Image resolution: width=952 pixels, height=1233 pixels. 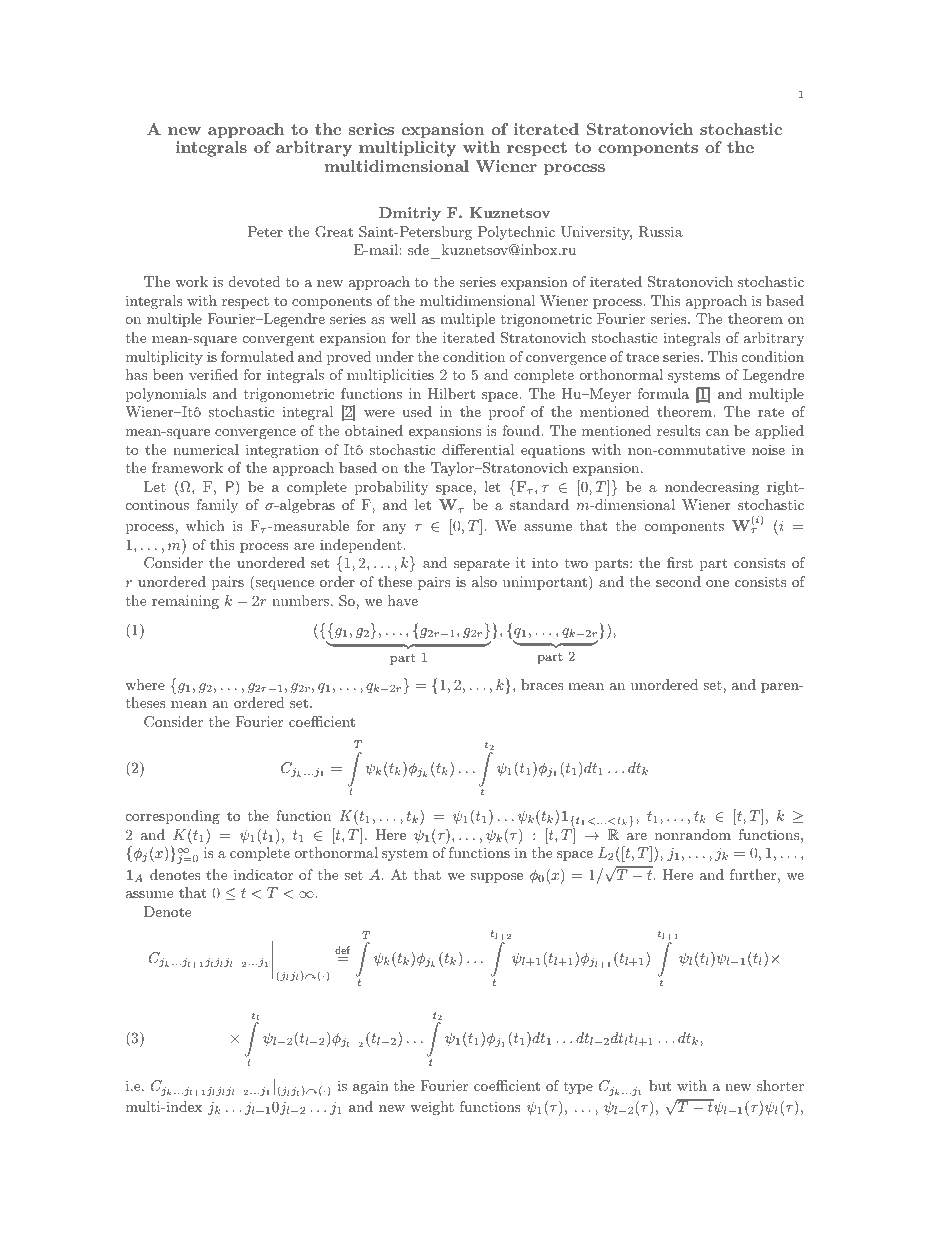 I want to click on numerical, so click(x=206, y=449).
